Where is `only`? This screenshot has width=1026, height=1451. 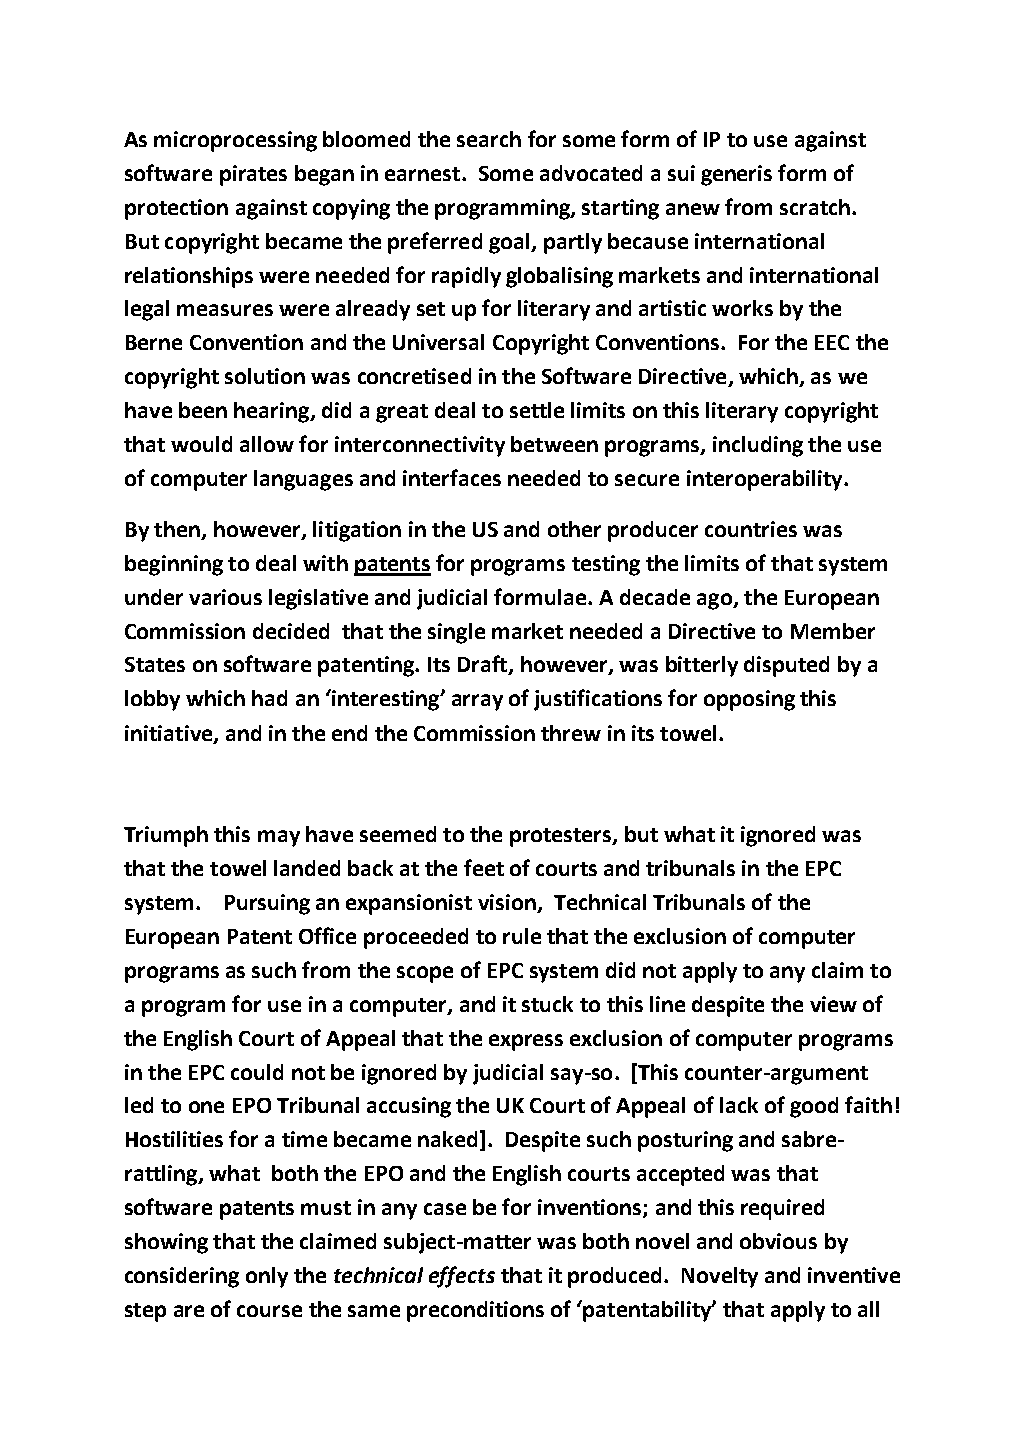
only is located at coordinates (267, 1277).
